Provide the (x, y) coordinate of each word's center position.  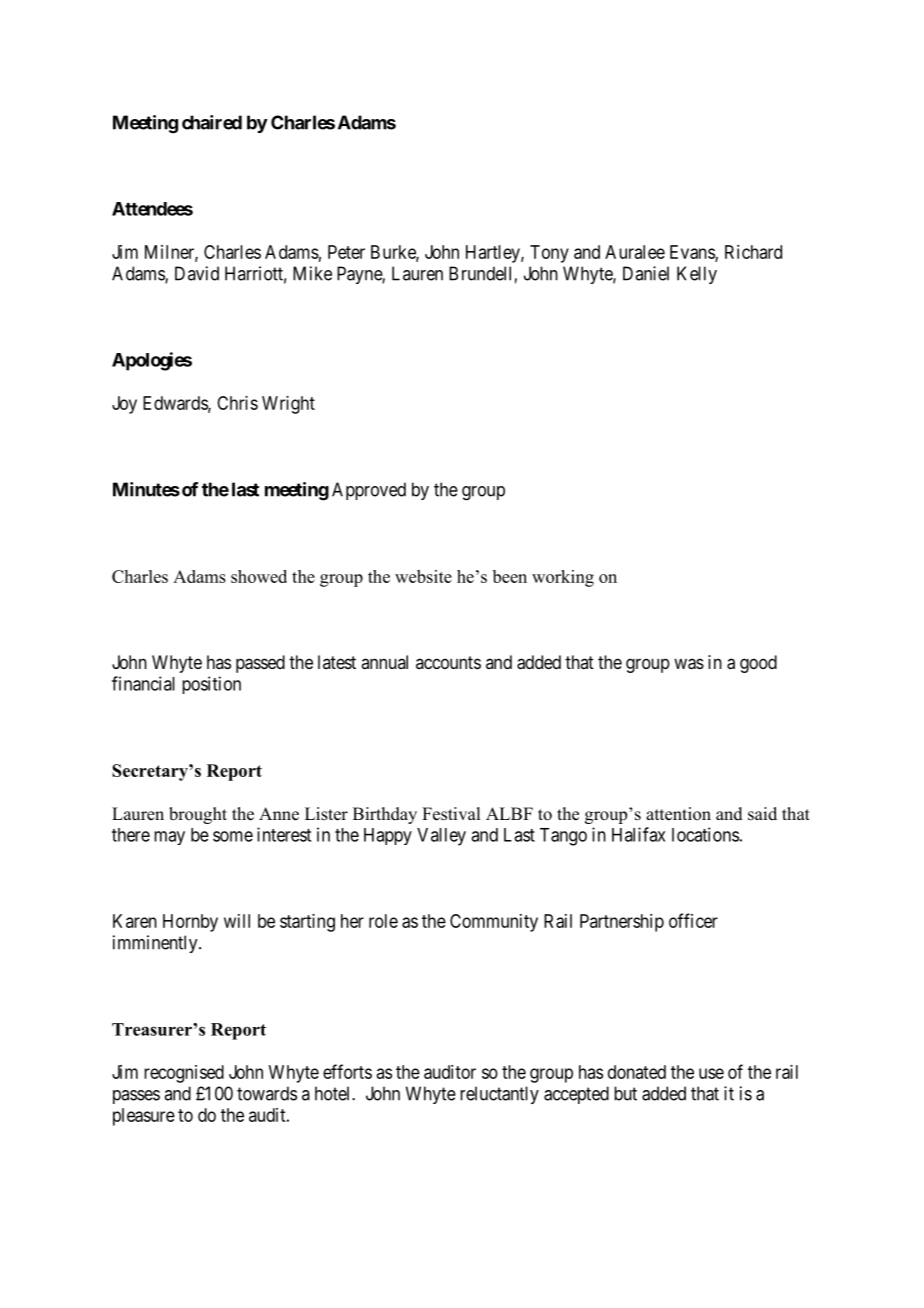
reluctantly (499, 1095)
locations (705, 834)
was (689, 664)
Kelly (697, 275)
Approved (369, 491)
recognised (184, 1074)
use (711, 1073)
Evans (693, 253)
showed (259, 576)
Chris (237, 403)
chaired (212, 122)
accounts (448, 662)
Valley (441, 837)
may (169, 838)
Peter (346, 252)
